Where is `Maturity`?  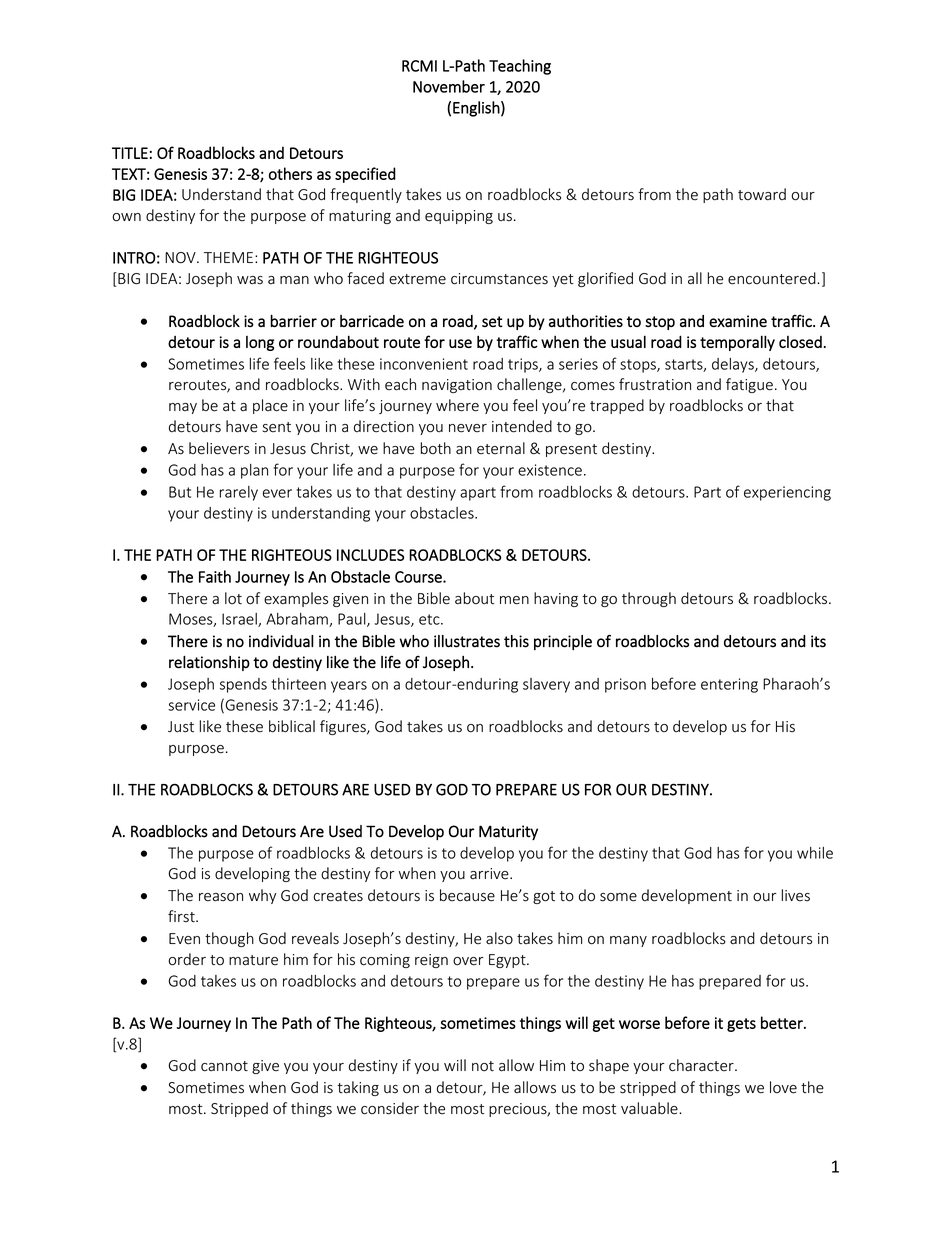 Maturity is located at coordinates (508, 832).
